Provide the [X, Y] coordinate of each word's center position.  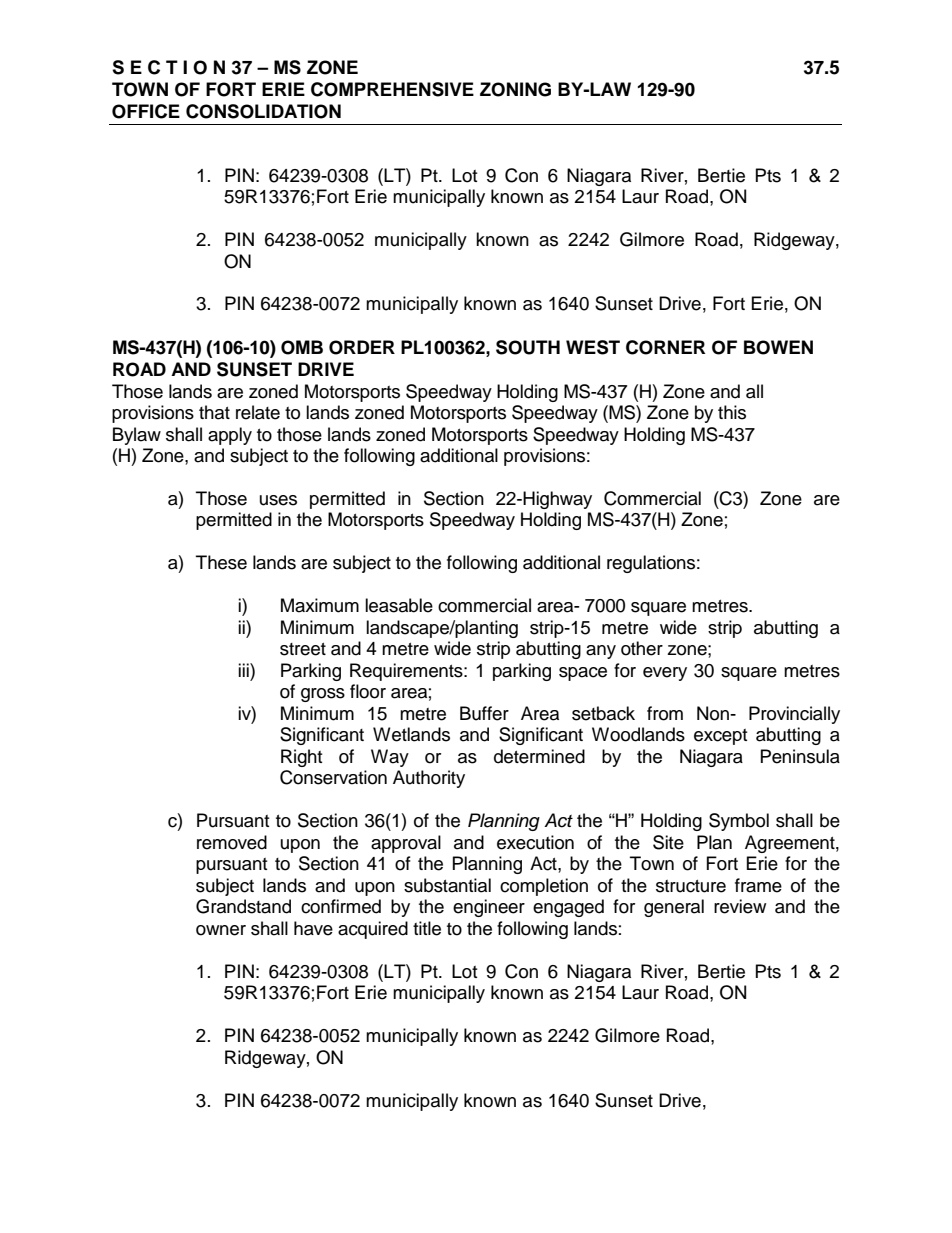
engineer [489, 908]
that [214, 412]
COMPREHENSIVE [392, 89]
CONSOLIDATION [263, 111]
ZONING [515, 89]
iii [244, 670]
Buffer [484, 713]
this [732, 412]
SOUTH [528, 347]
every [665, 674]
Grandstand [243, 906]
